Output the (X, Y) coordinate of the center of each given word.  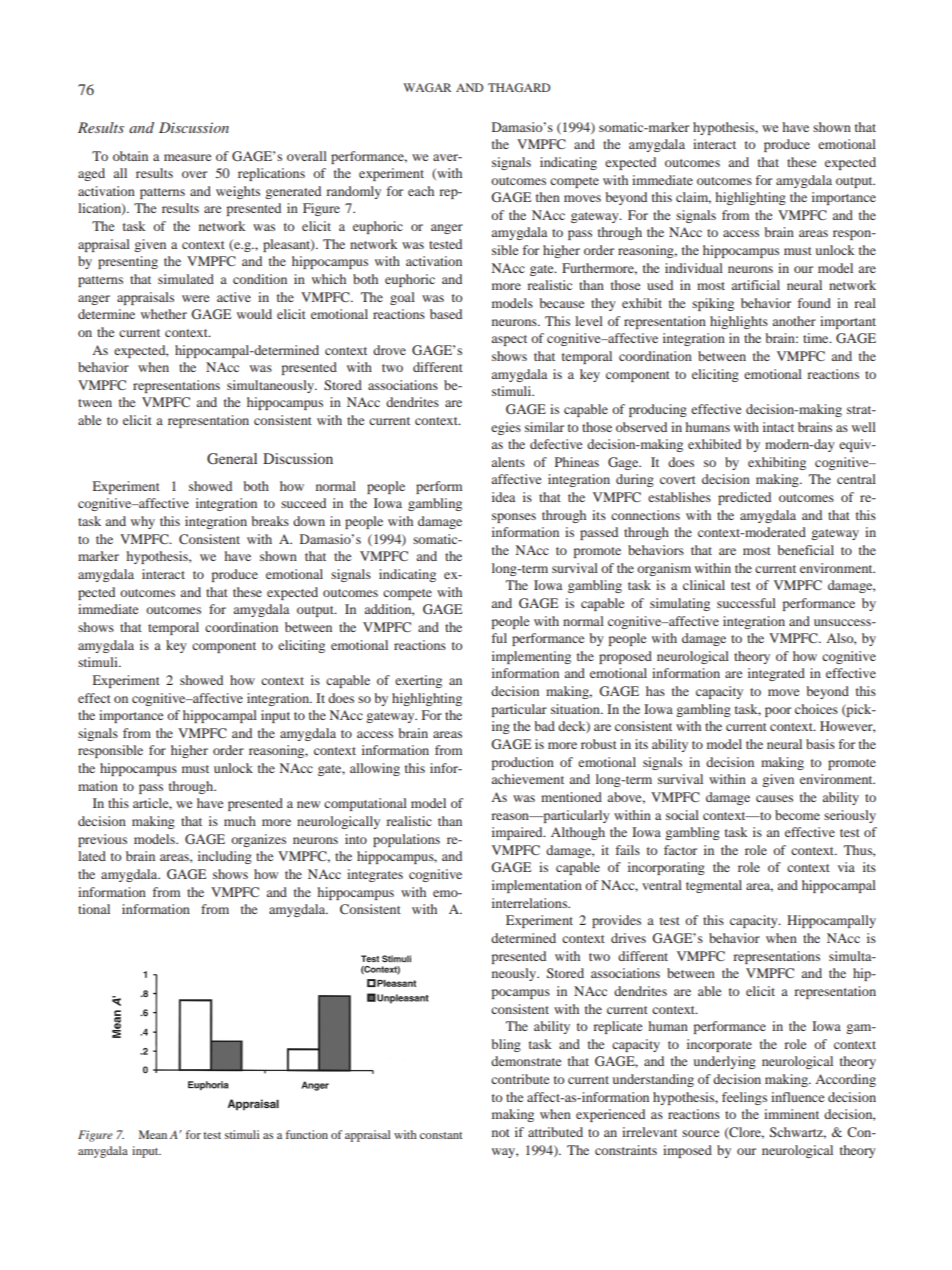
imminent (791, 1114)
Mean (153, 1134)
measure (187, 157)
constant (441, 1135)
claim (693, 198)
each (421, 191)
